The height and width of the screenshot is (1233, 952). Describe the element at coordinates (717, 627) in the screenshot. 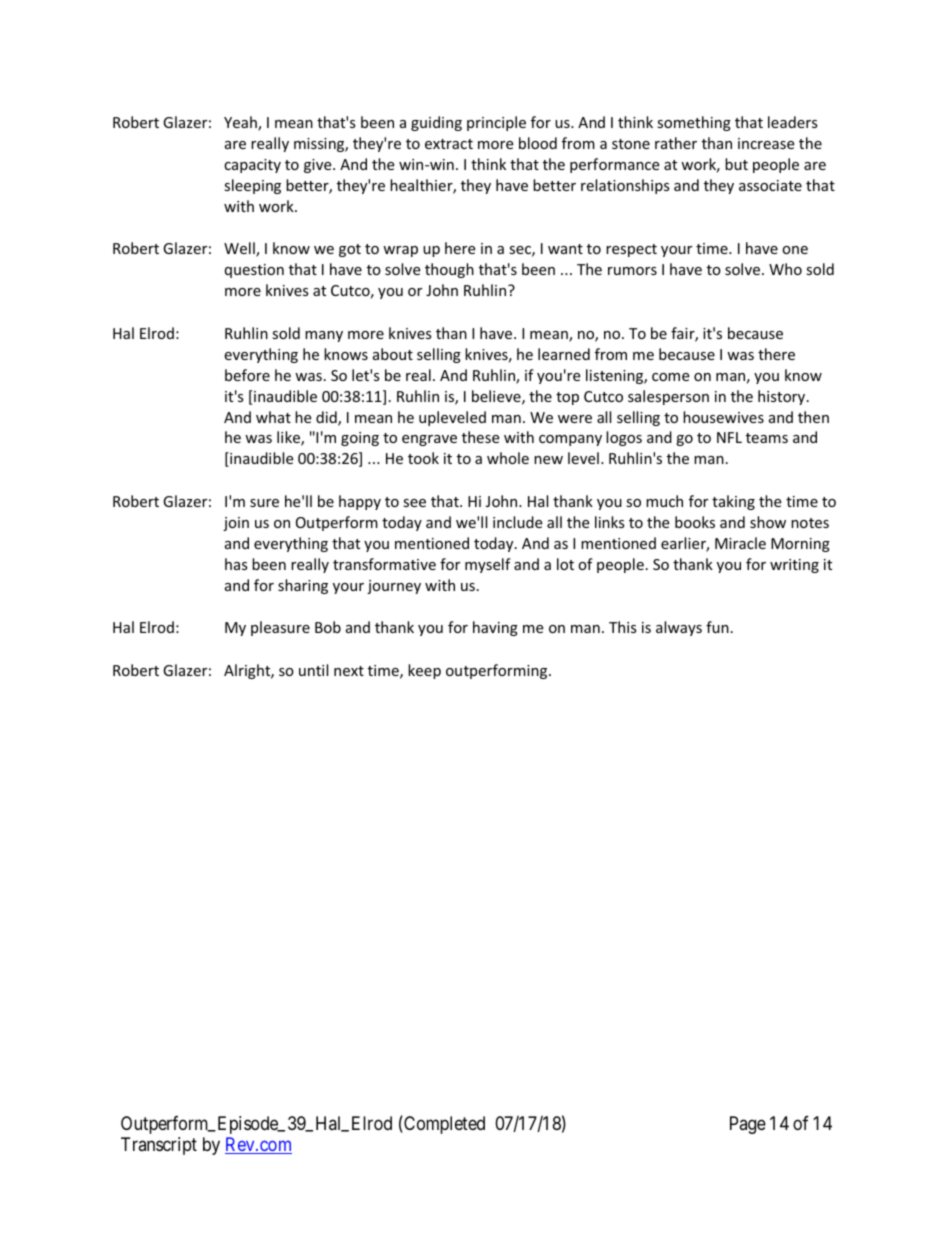

I see `fun` at that location.
